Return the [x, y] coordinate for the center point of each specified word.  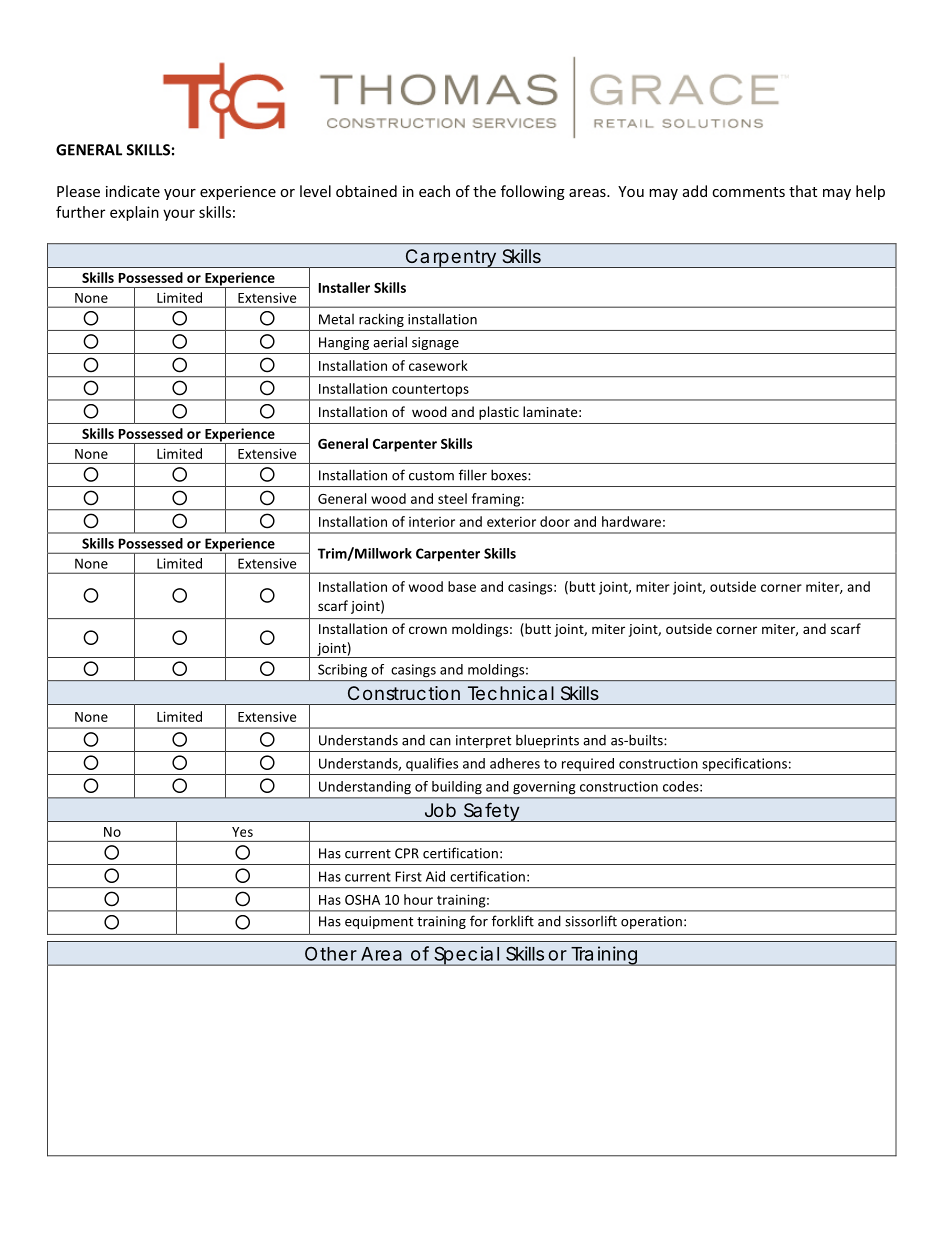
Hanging [344, 343]
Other [331, 954]
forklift [513, 921]
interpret [483, 741]
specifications [744, 764]
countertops [430, 391]
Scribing [342, 670]
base [462, 586]
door [555, 521]
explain [134, 213]
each [434, 191]
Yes [242, 832]
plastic [499, 413]
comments [748, 192]
